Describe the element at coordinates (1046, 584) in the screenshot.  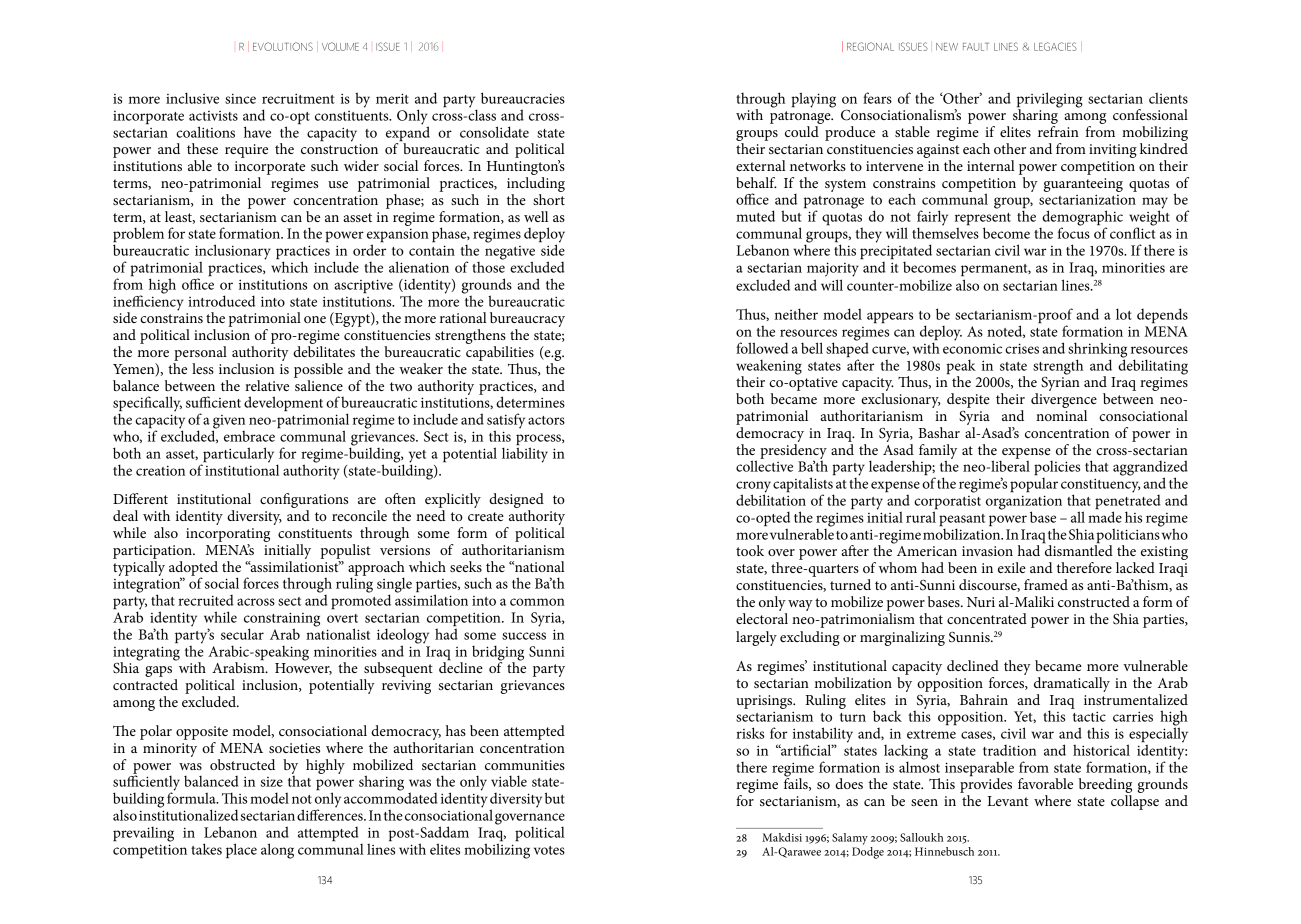
I see `framed` at that location.
